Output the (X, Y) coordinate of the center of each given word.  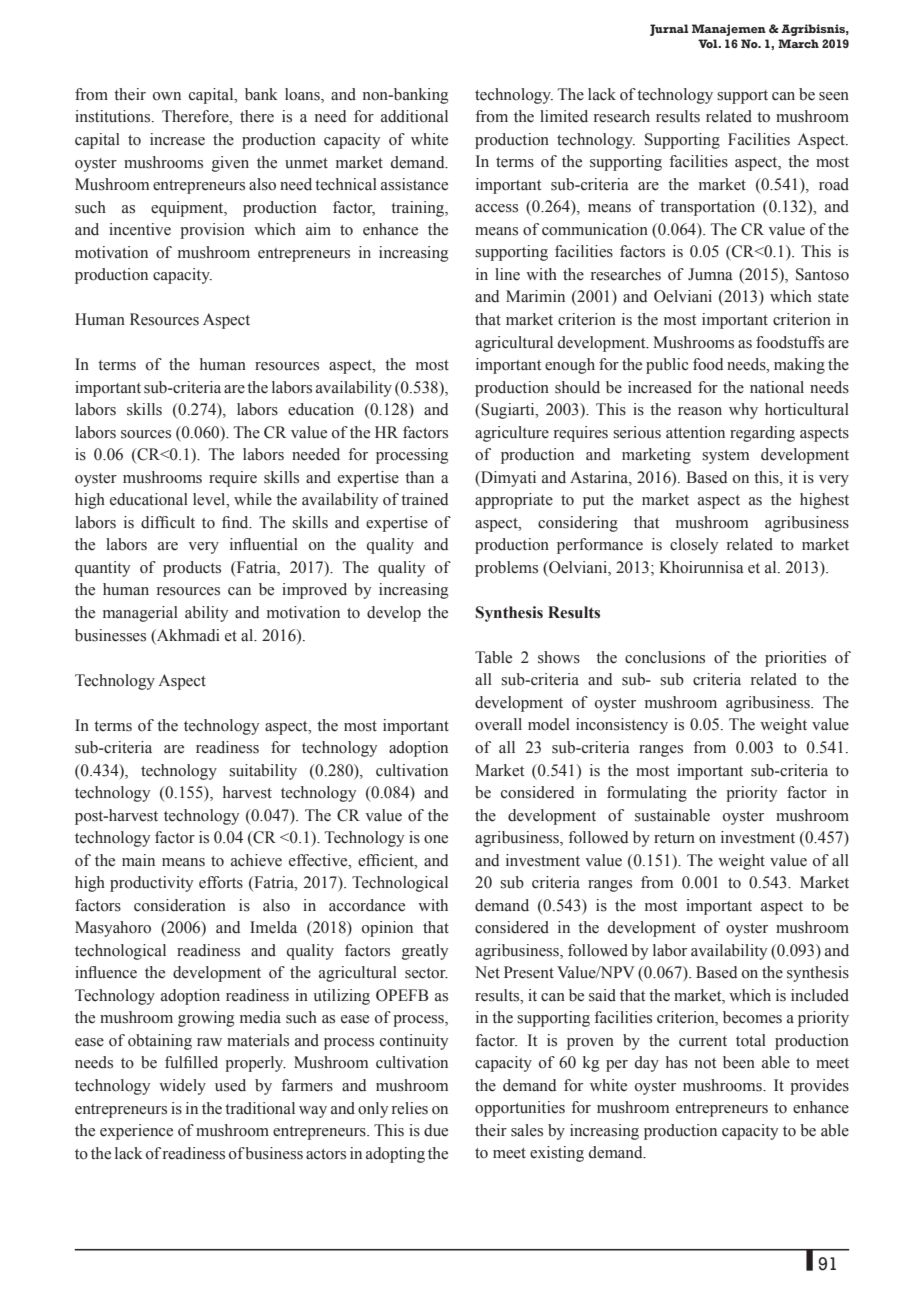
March (798, 43)
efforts (221, 882)
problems (506, 569)
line (507, 274)
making (799, 366)
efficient (387, 860)
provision (212, 231)
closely (694, 546)
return (674, 838)
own (167, 96)
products (192, 569)
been (739, 1062)
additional (414, 116)
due (436, 1130)
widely (182, 1087)
